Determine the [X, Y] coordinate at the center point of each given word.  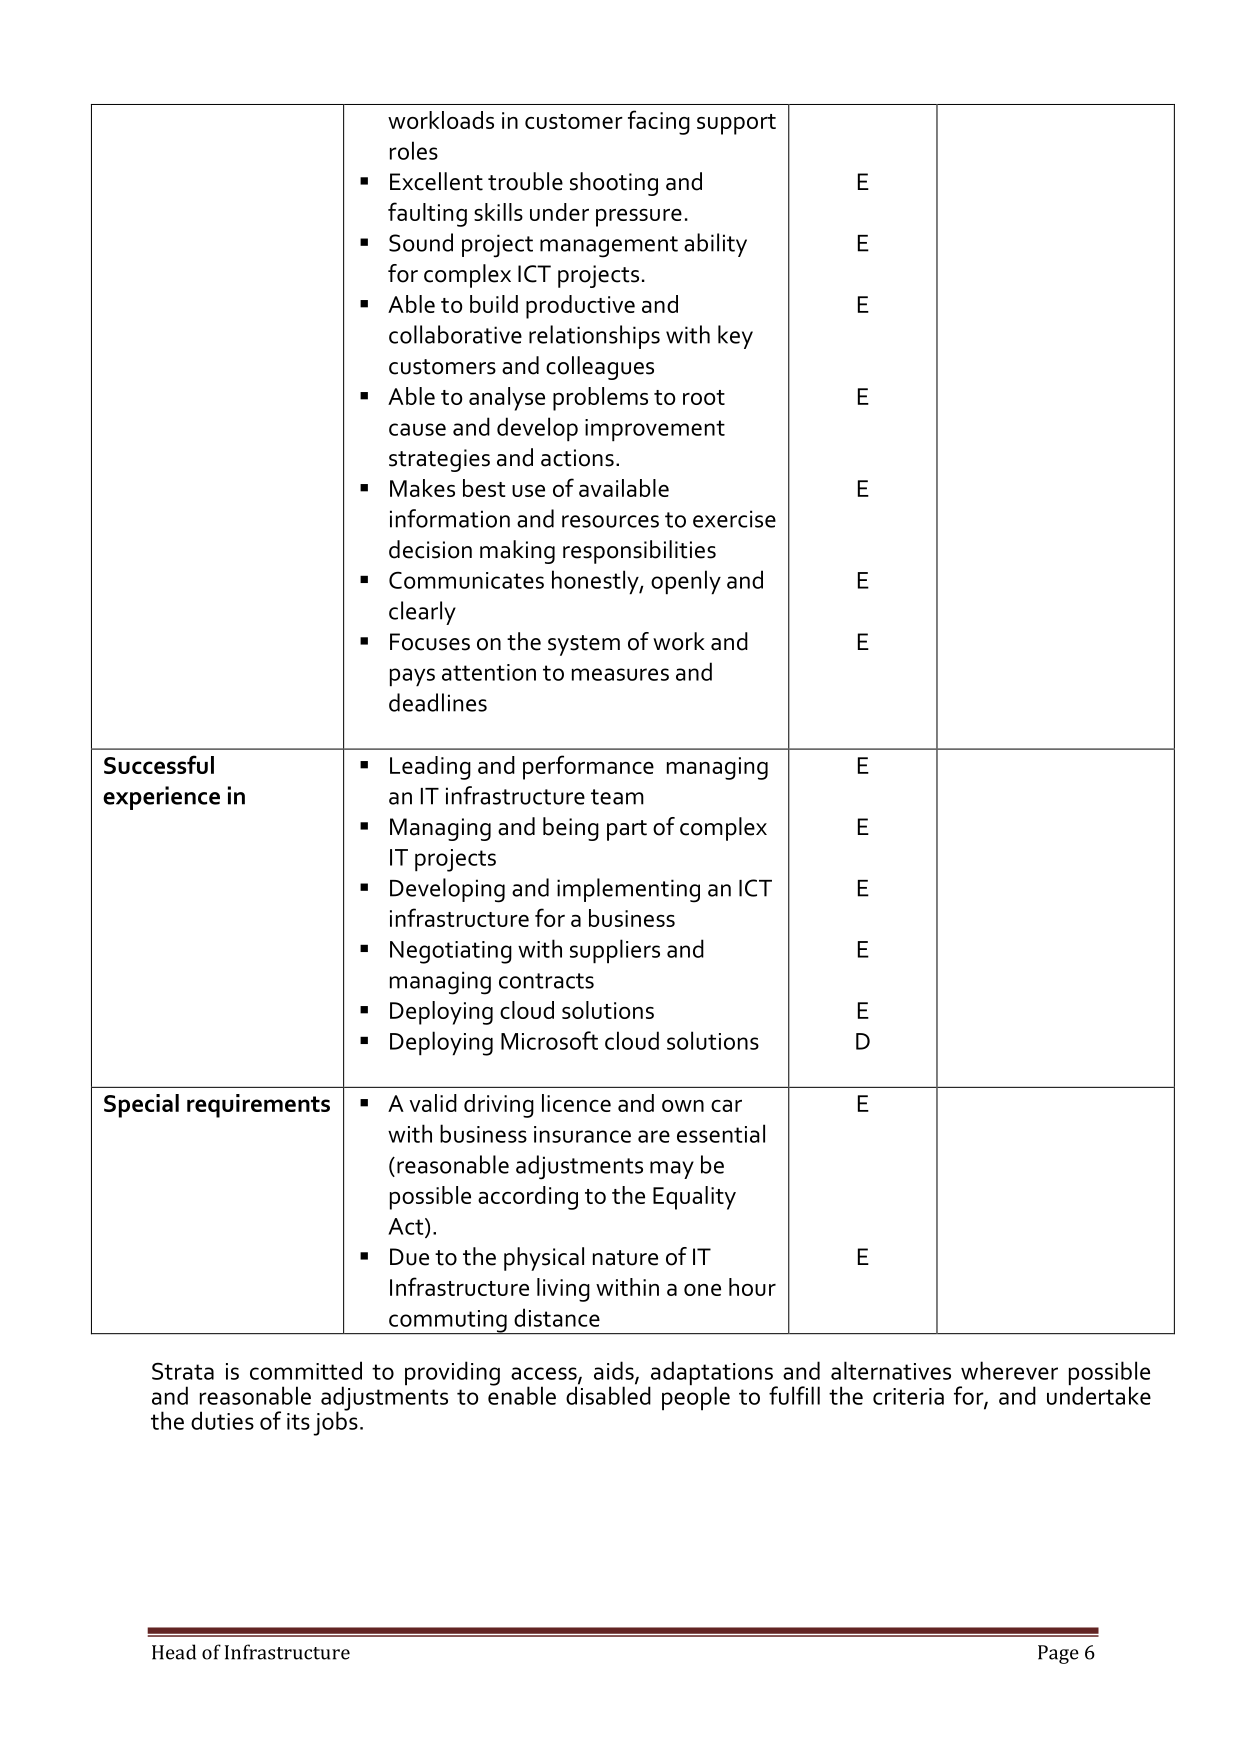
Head [174, 1652]
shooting [614, 184]
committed [306, 1370]
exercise [734, 519]
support [736, 124]
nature [625, 1258]
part [627, 830]
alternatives [891, 1370]
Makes [422, 488]
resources [610, 521]
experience [161, 798]
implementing [628, 890]
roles [414, 150]
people [696, 1397]
